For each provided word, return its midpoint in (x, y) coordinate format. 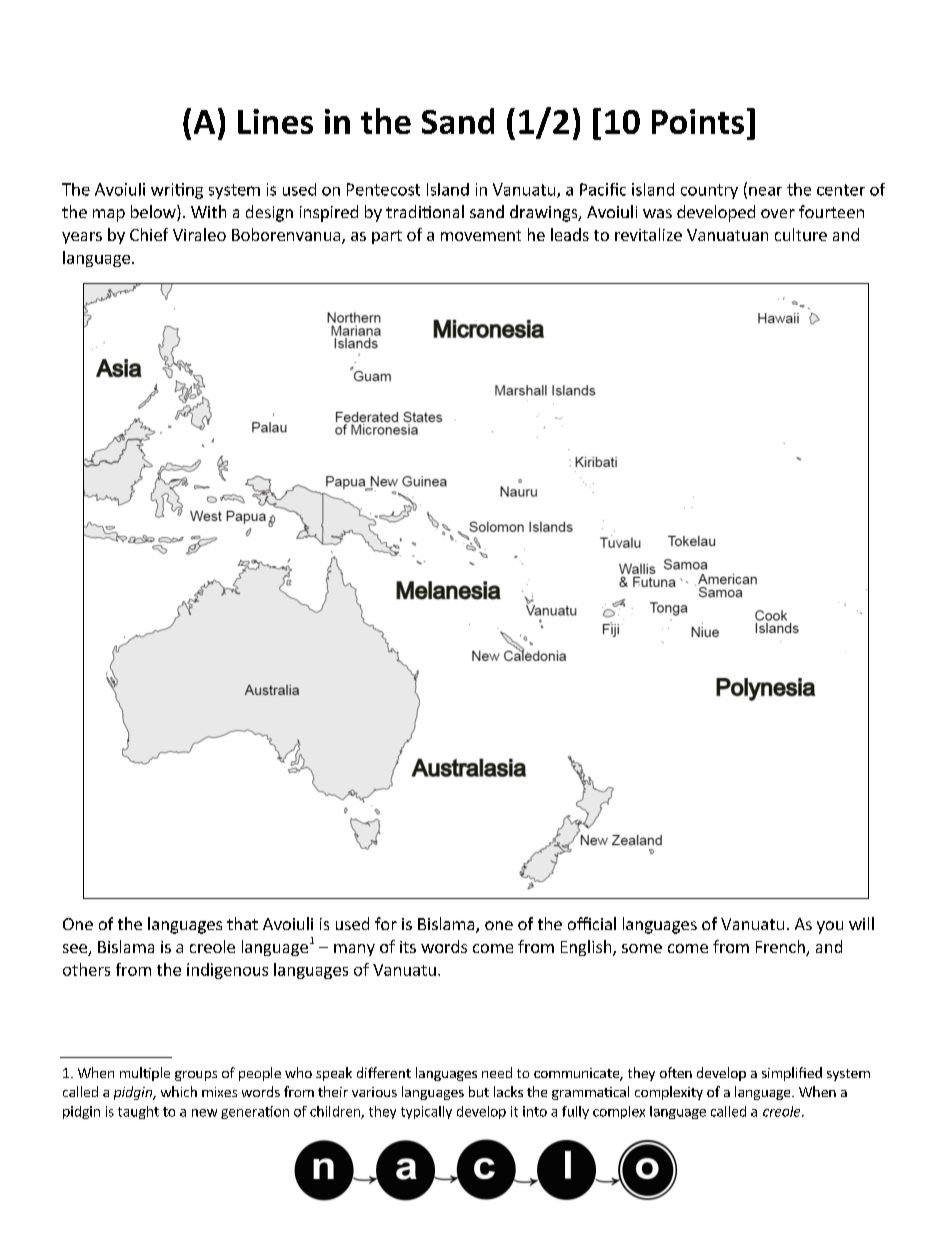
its (408, 947)
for (386, 923)
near (765, 191)
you (830, 927)
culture (801, 234)
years (82, 238)
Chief (149, 234)
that (242, 923)
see (76, 950)
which (179, 1091)
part (387, 237)
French (781, 948)
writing (177, 191)
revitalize (648, 234)
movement (481, 235)
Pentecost (383, 189)
